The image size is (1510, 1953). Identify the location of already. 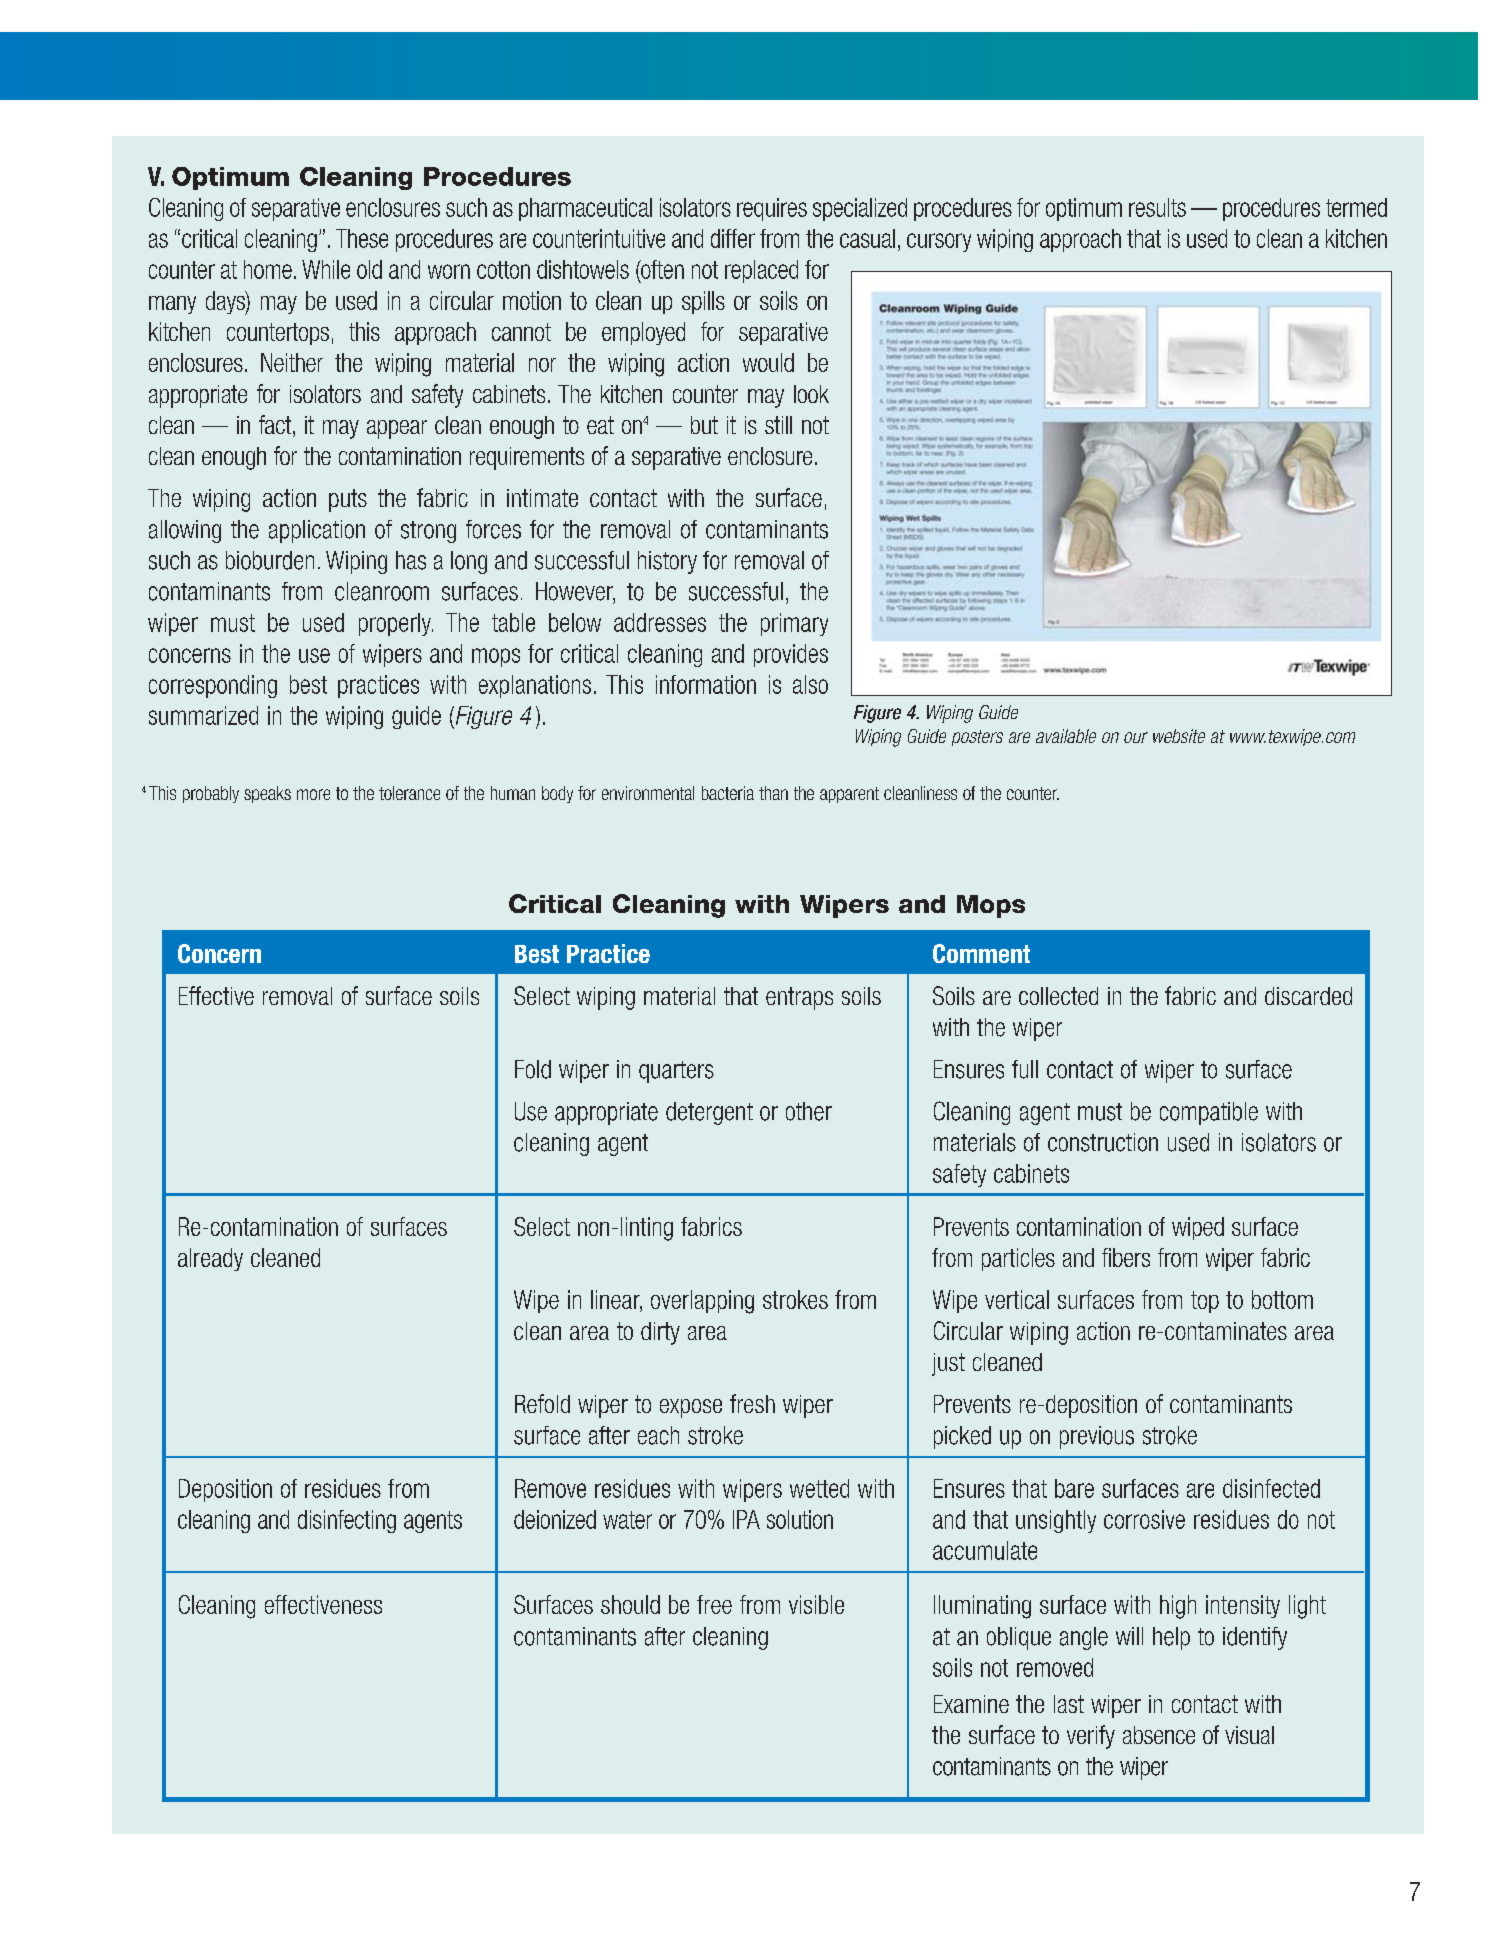
(210, 1259).
